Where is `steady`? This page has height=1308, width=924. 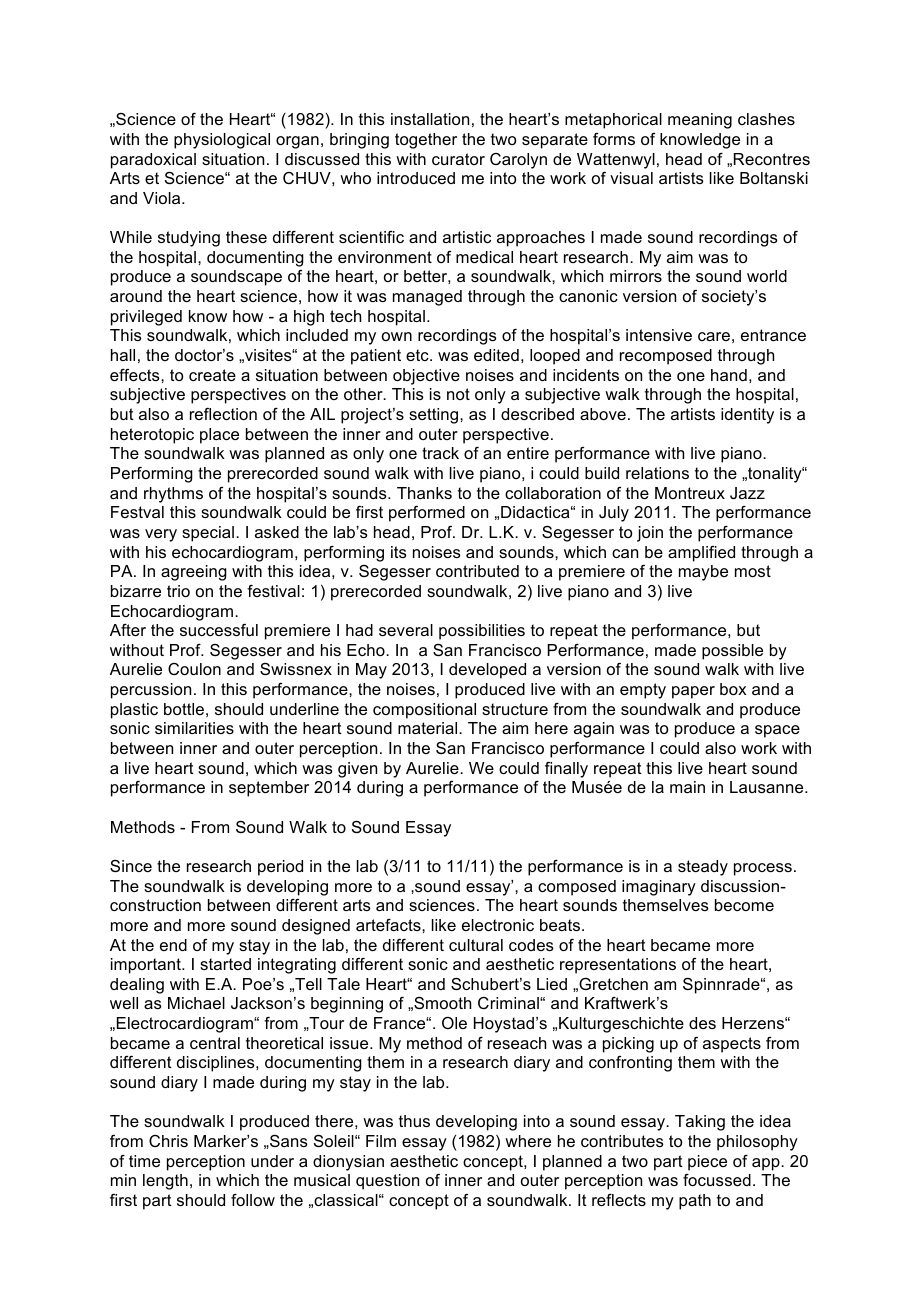 steady is located at coordinates (703, 868).
